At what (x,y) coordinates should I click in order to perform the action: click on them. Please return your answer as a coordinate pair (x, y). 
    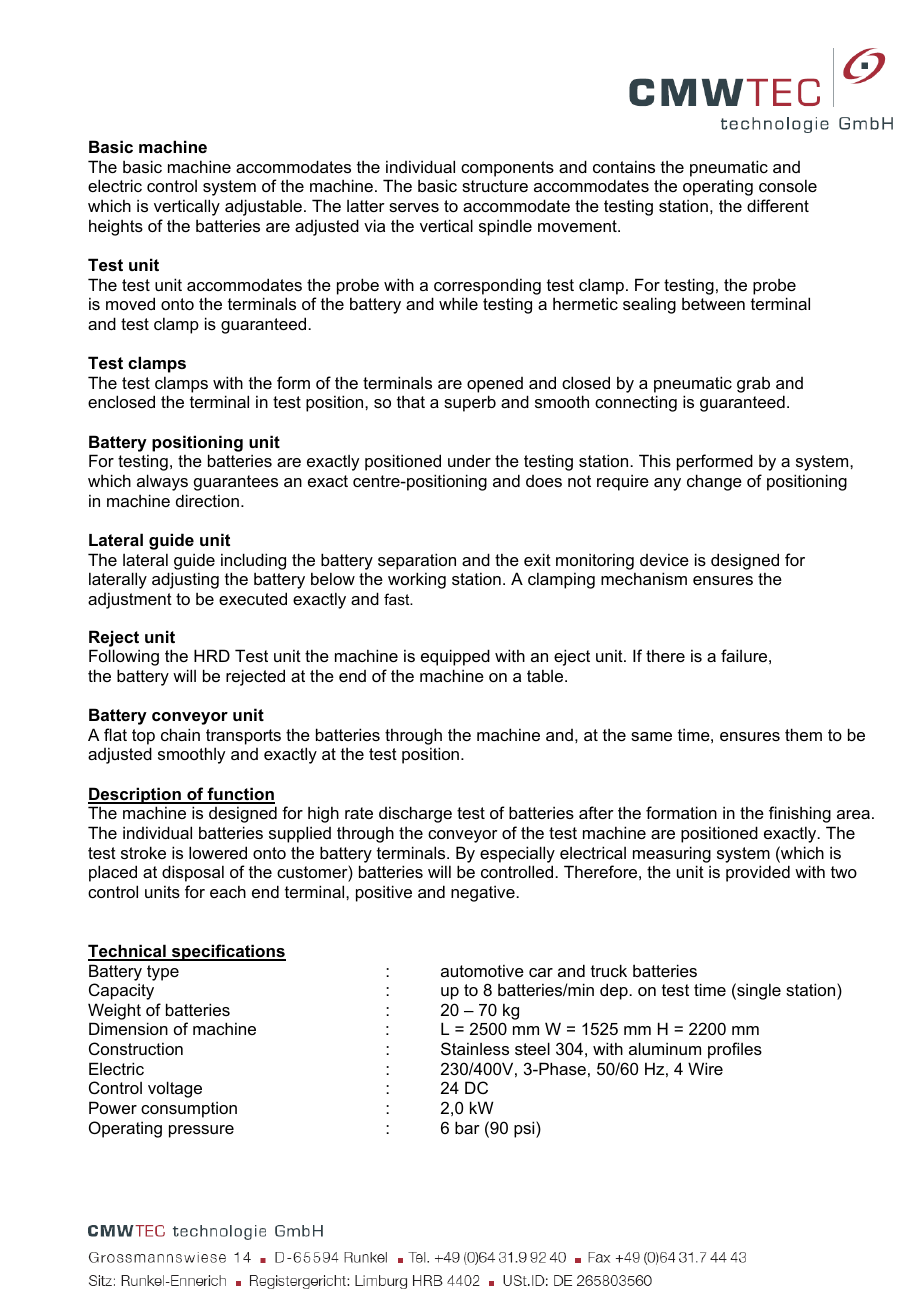
    Looking at the image, I should click on (803, 734).
